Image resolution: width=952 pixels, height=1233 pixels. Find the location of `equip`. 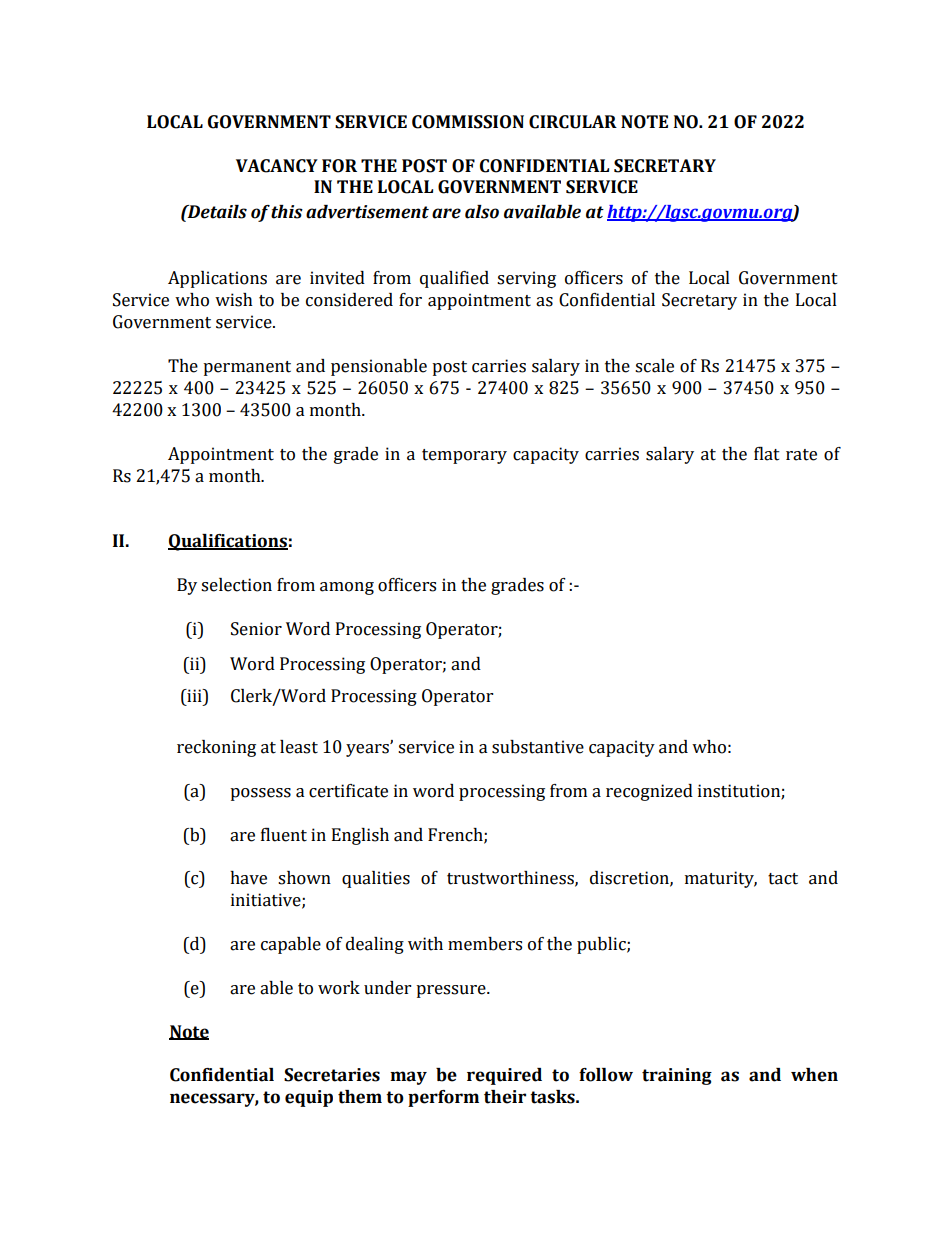

equip is located at coordinates (309, 1098).
